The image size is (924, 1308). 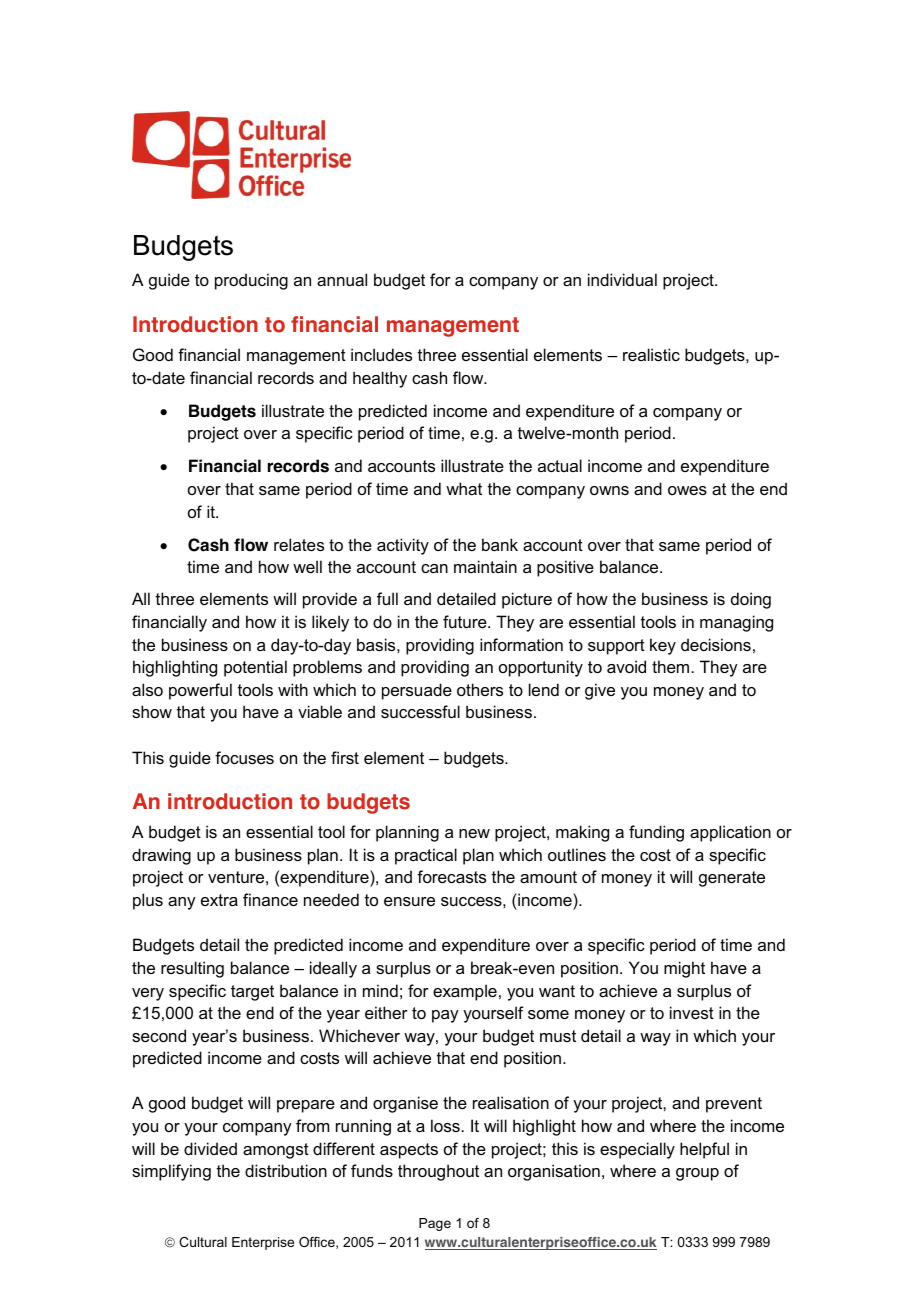 What do you see at coordinates (651, 354) in the page?
I see `realistic` at bounding box center [651, 354].
